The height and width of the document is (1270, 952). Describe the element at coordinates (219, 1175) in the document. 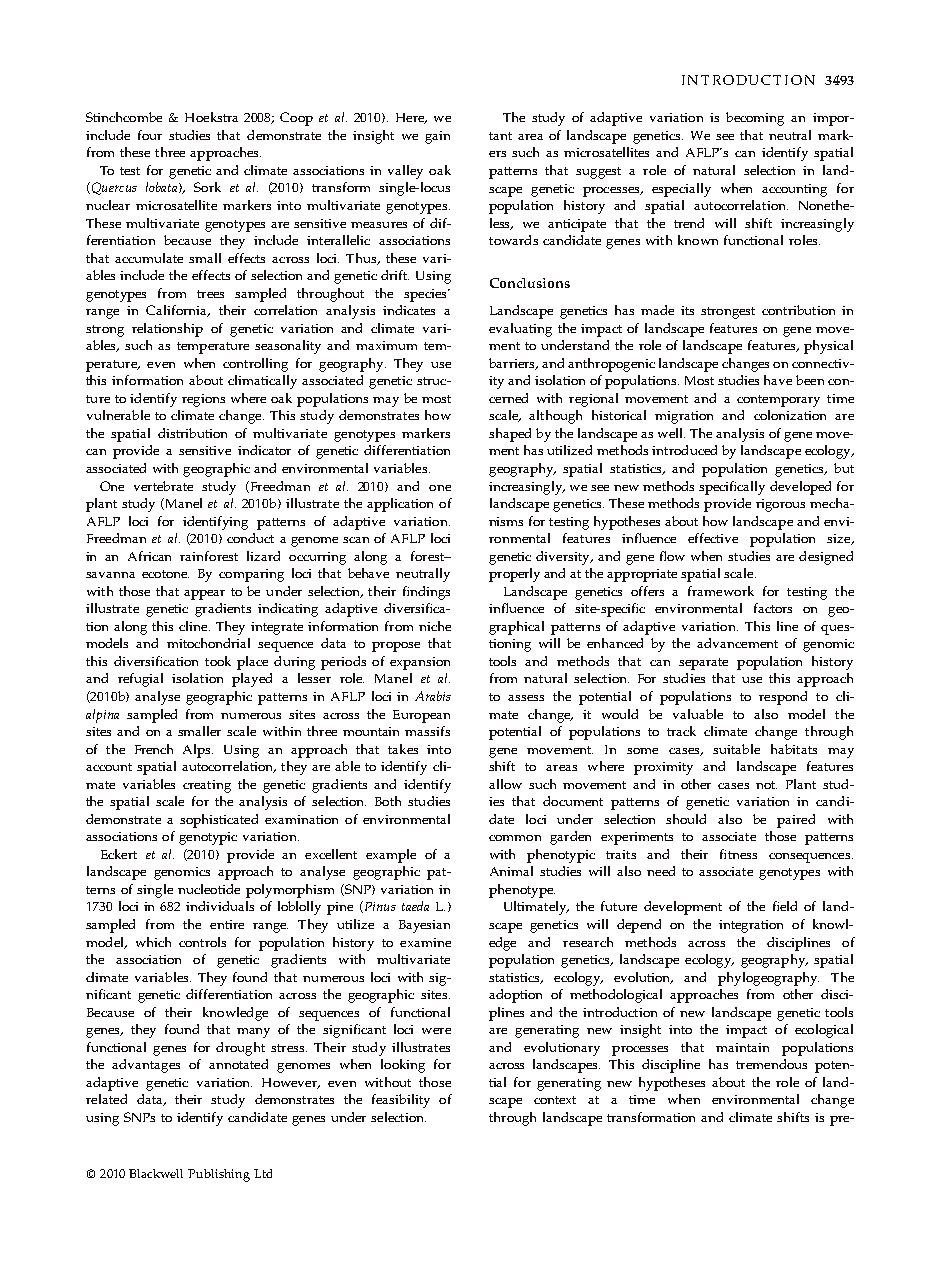

I see `Publishing` at that location.
